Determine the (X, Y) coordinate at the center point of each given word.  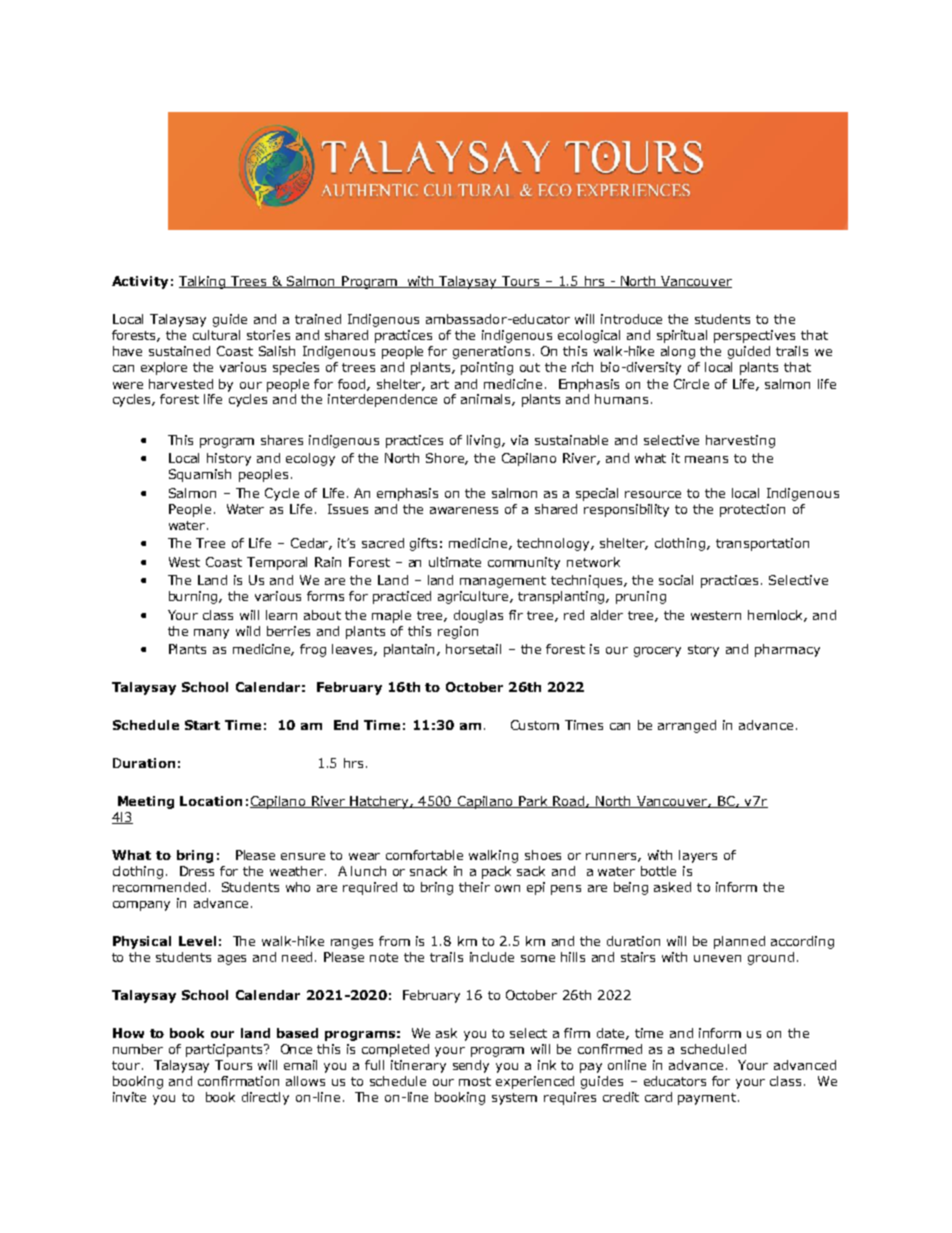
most (475, 1081)
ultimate (455, 562)
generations (491, 352)
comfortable (424, 855)
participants (225, 1050)
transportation (762, 544)
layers (698, 856)
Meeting (146, 802)
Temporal (277, 563)
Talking (203, 282)
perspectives (754, 336)
